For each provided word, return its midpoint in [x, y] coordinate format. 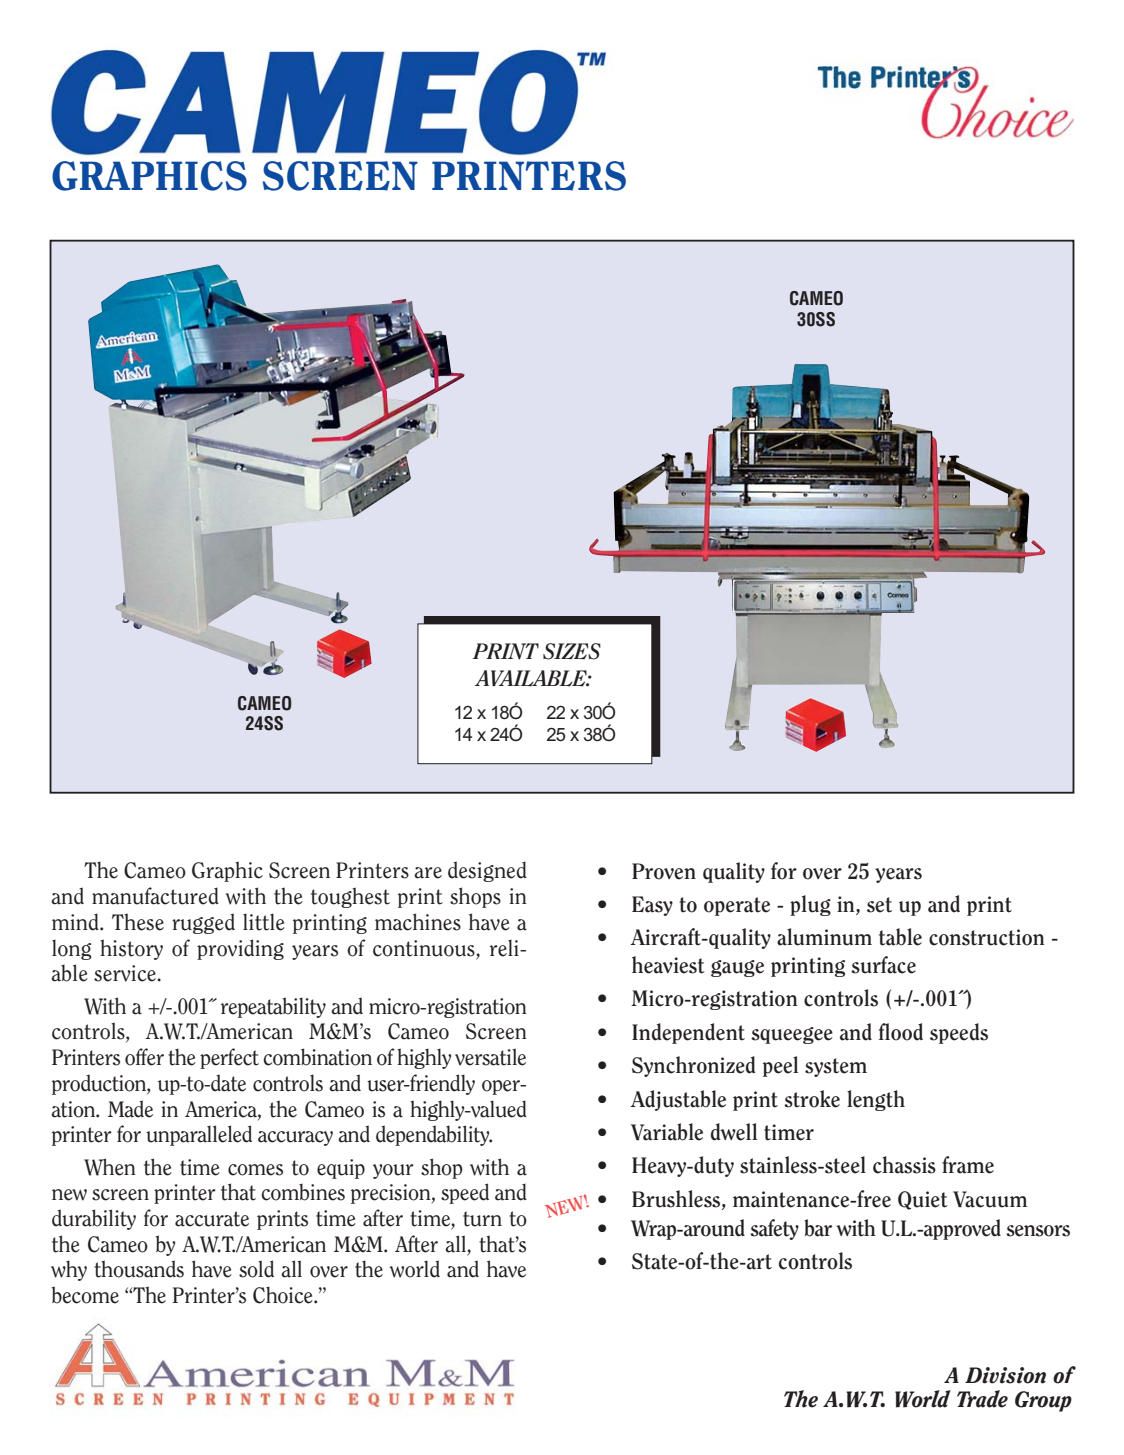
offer [144, 1057]
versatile [490, 1057]
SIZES [572, 651]
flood [901, 1032]
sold [256, 1269]
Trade [982, 1399]
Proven [664, 871]
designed [487, 871]
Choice [284, 1295]
